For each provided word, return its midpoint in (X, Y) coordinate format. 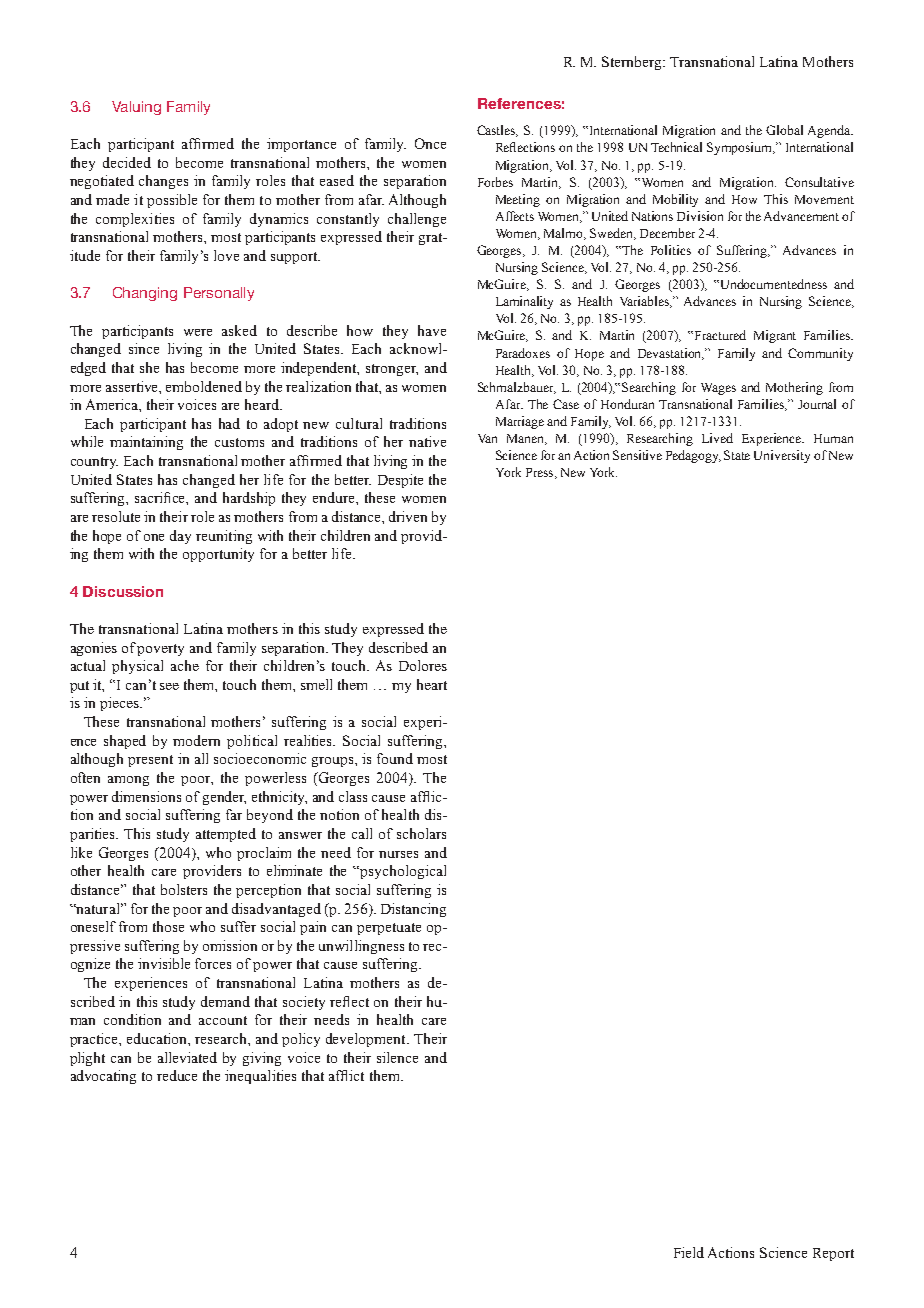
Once (430, 143)
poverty (160, 650)
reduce (177, 1075)
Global (784, 130)
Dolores (423, 665)
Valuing (136, 108)
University (782, 456)
